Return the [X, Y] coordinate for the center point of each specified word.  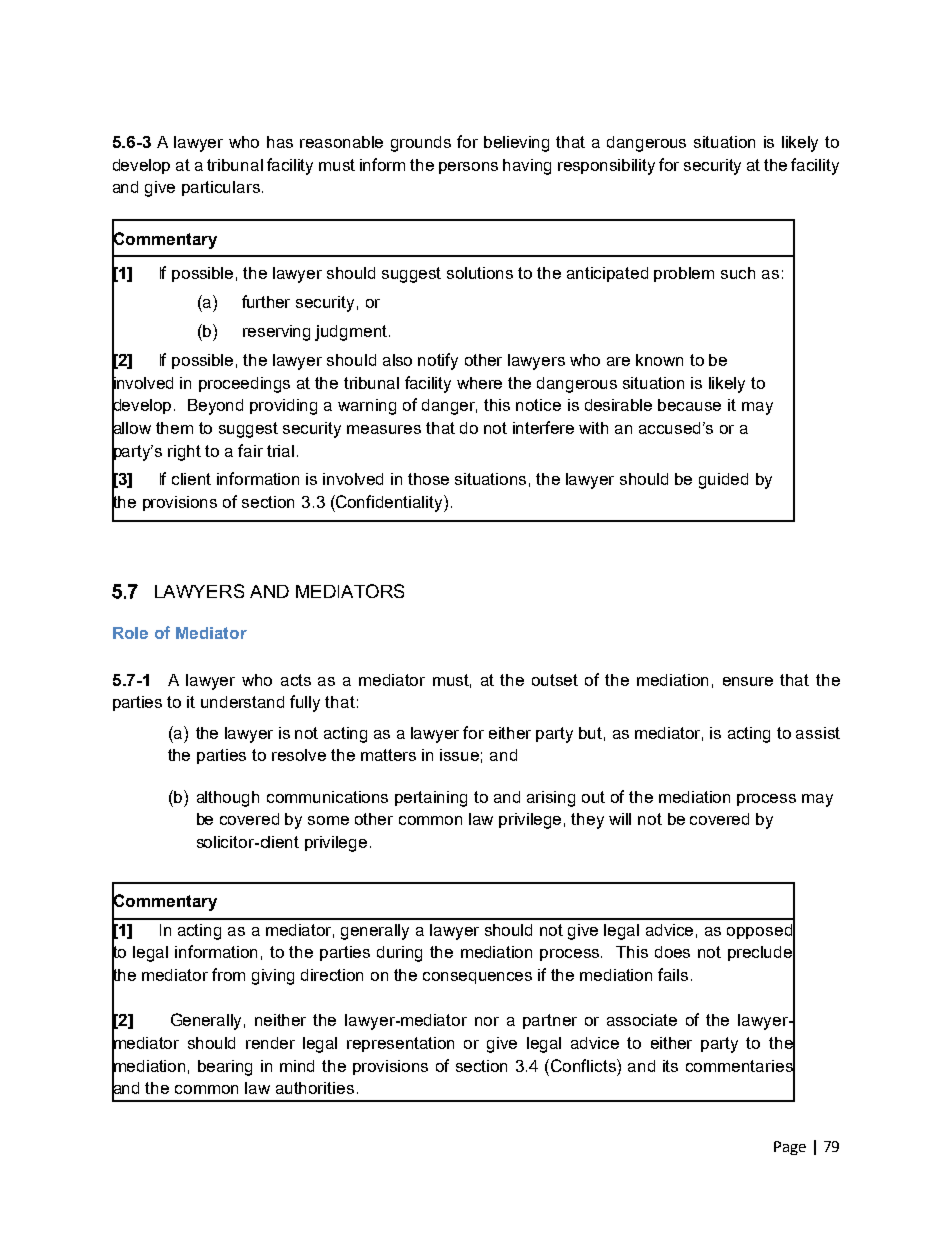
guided [723, 481]
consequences [477, 978]
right [184, 453]
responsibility [606, 167]
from [228, 974]
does [672, 952]
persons [468, 168]
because [689, 405]
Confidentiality [389, 503]
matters [388, 755]
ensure [748, 681]
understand [242, 702]
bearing [225, 1068]
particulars [221, 188]
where [479, 383]
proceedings [244, 385]
